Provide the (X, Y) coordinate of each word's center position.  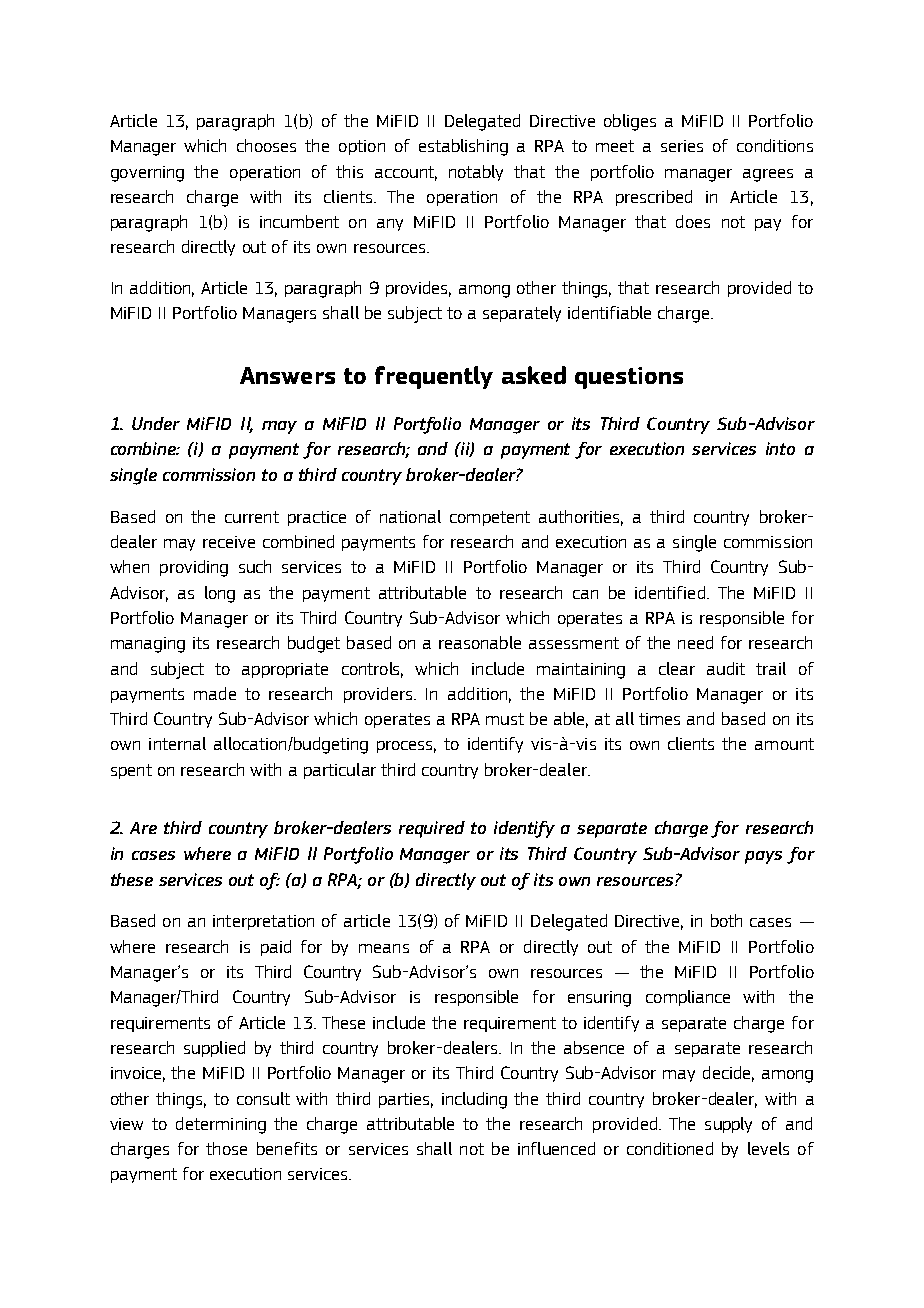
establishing (463, 147)
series (682, 146)
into (780, 448)
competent (490, 518)
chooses (266, 145)
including (474, 1100)
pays (763, 857)
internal (177, 743)
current (252, 517)
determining (221, 1125)
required (432, 829)
